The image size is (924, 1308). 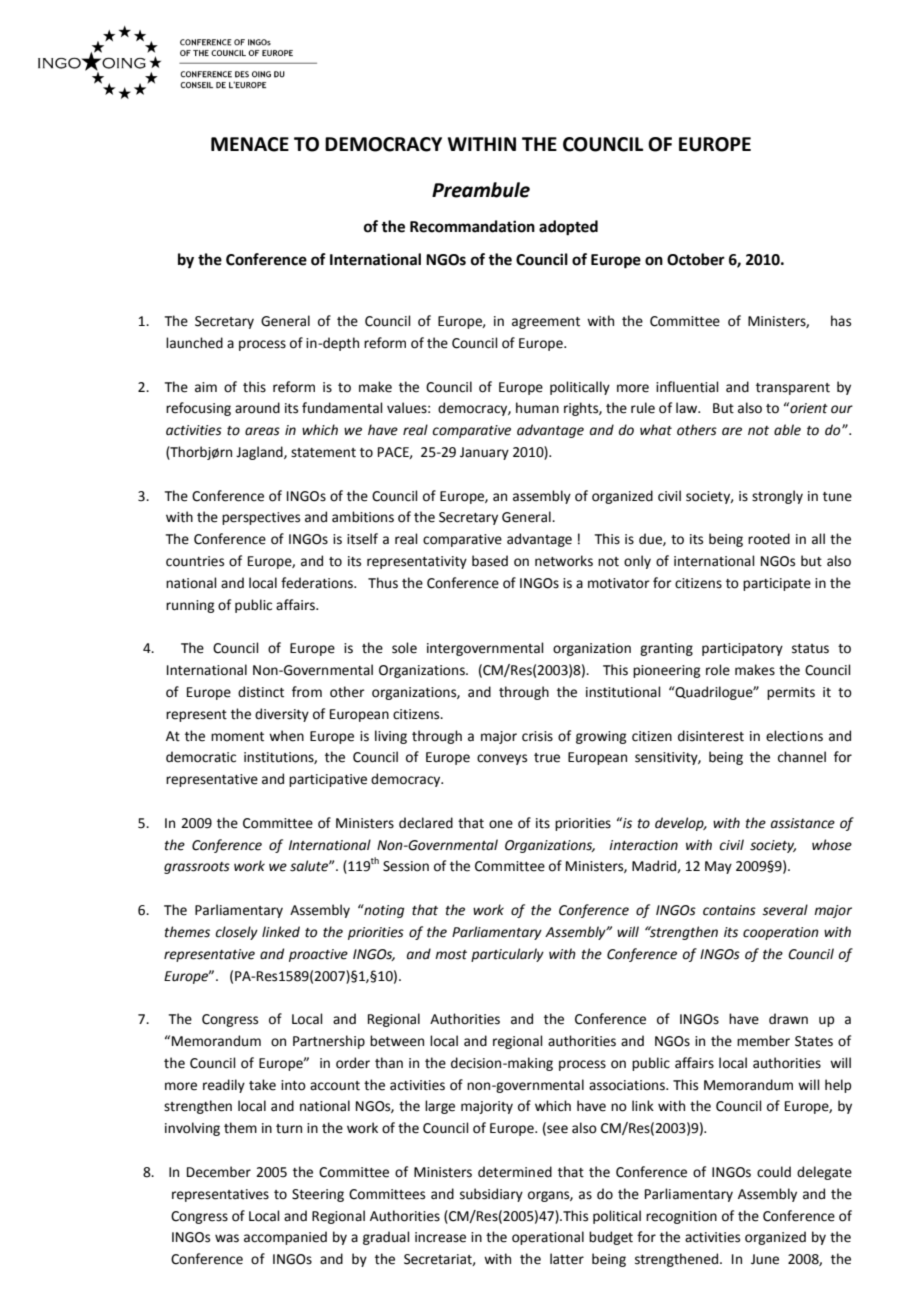 What do you see at coordinates (206, 387) in the screenshot?
I see `aim` at bounding box center [206, 387].
